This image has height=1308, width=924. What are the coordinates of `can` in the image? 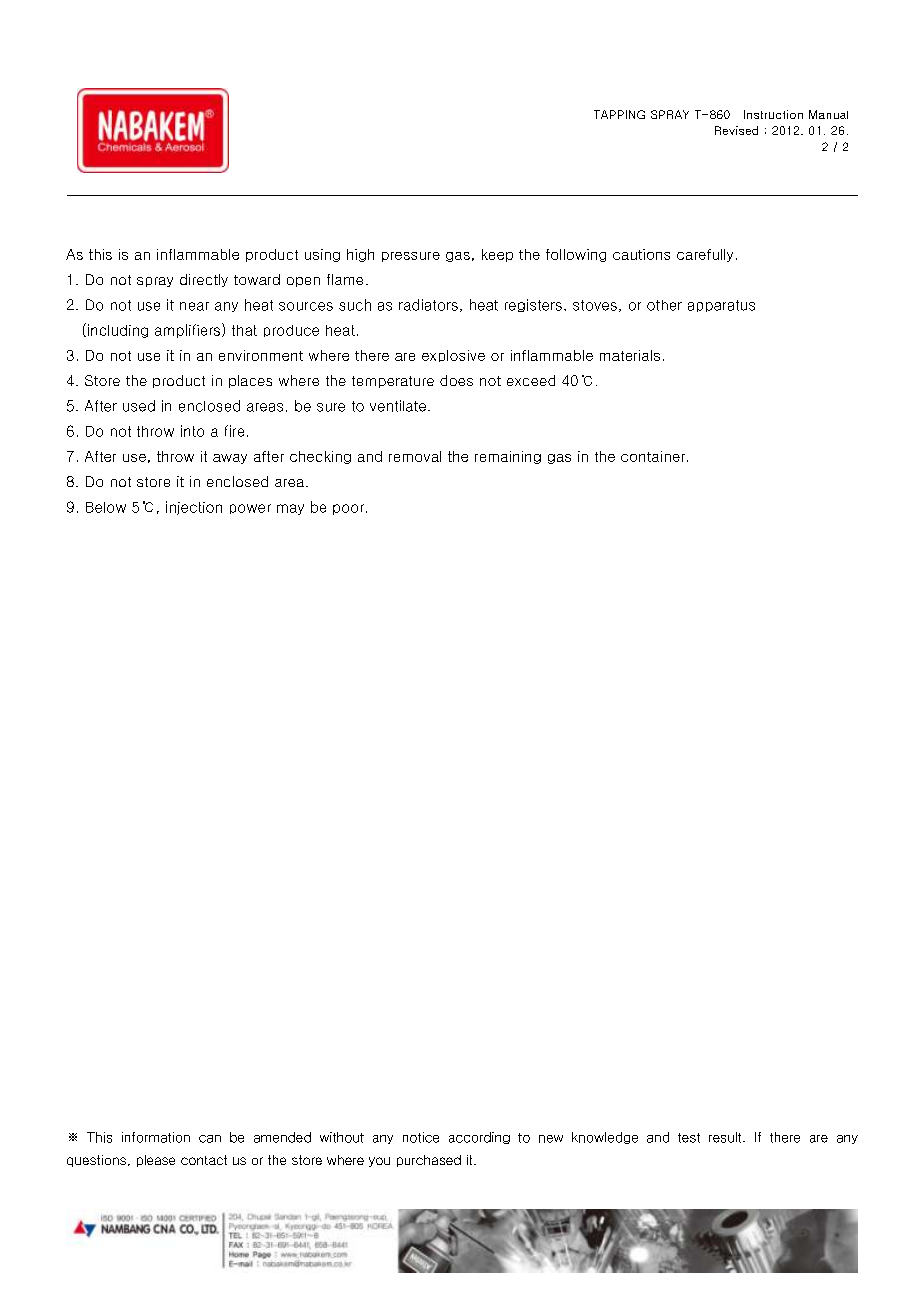 It's located at (210, 1139).
